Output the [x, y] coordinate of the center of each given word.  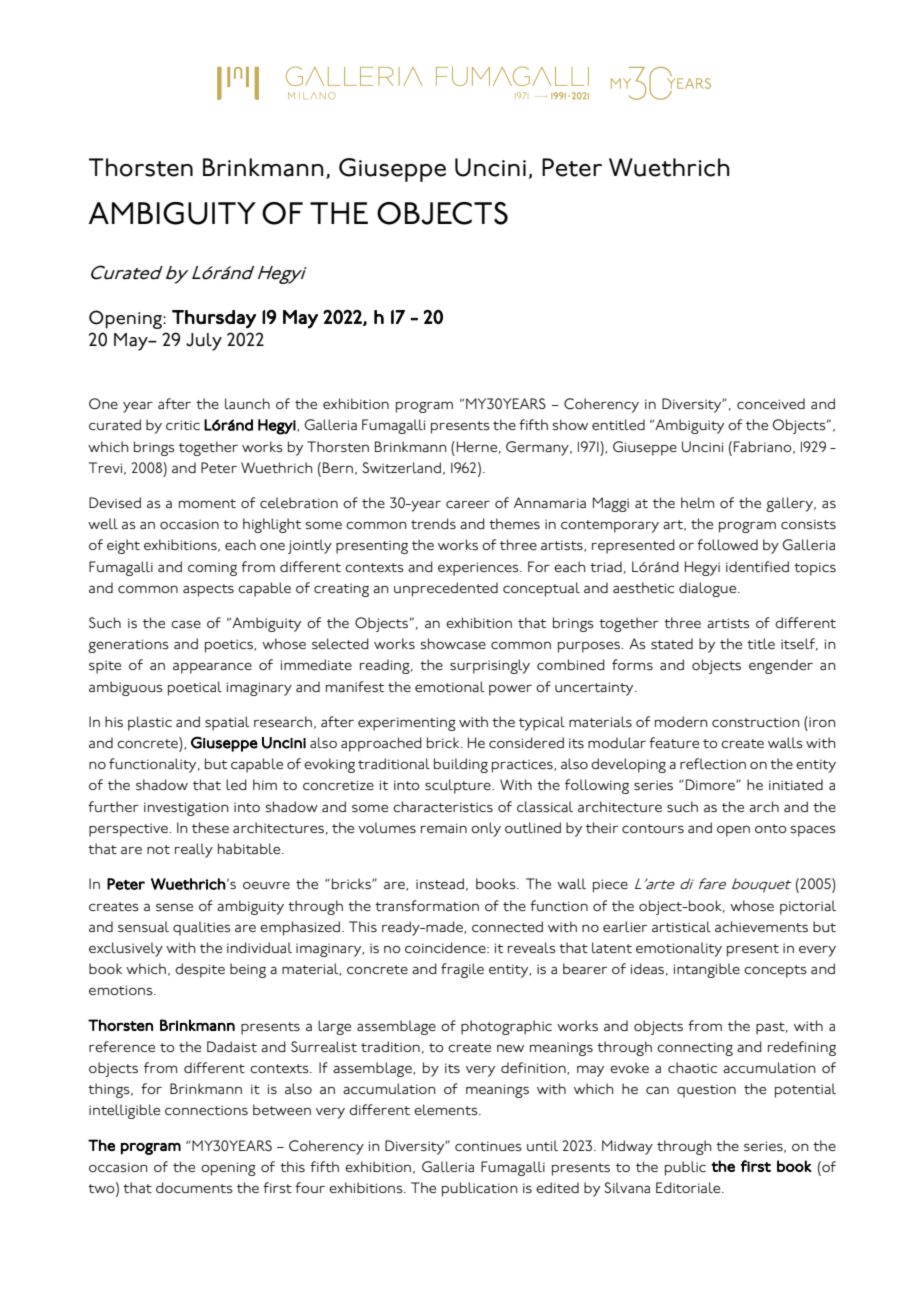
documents [194, 1188]
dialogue [709, 589]
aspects [208, 590]
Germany [538, 448]
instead [440, 883]
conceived [771, 403]
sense [174, 907]
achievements [761, 927]
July [204, 342]
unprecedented [446, 589]
